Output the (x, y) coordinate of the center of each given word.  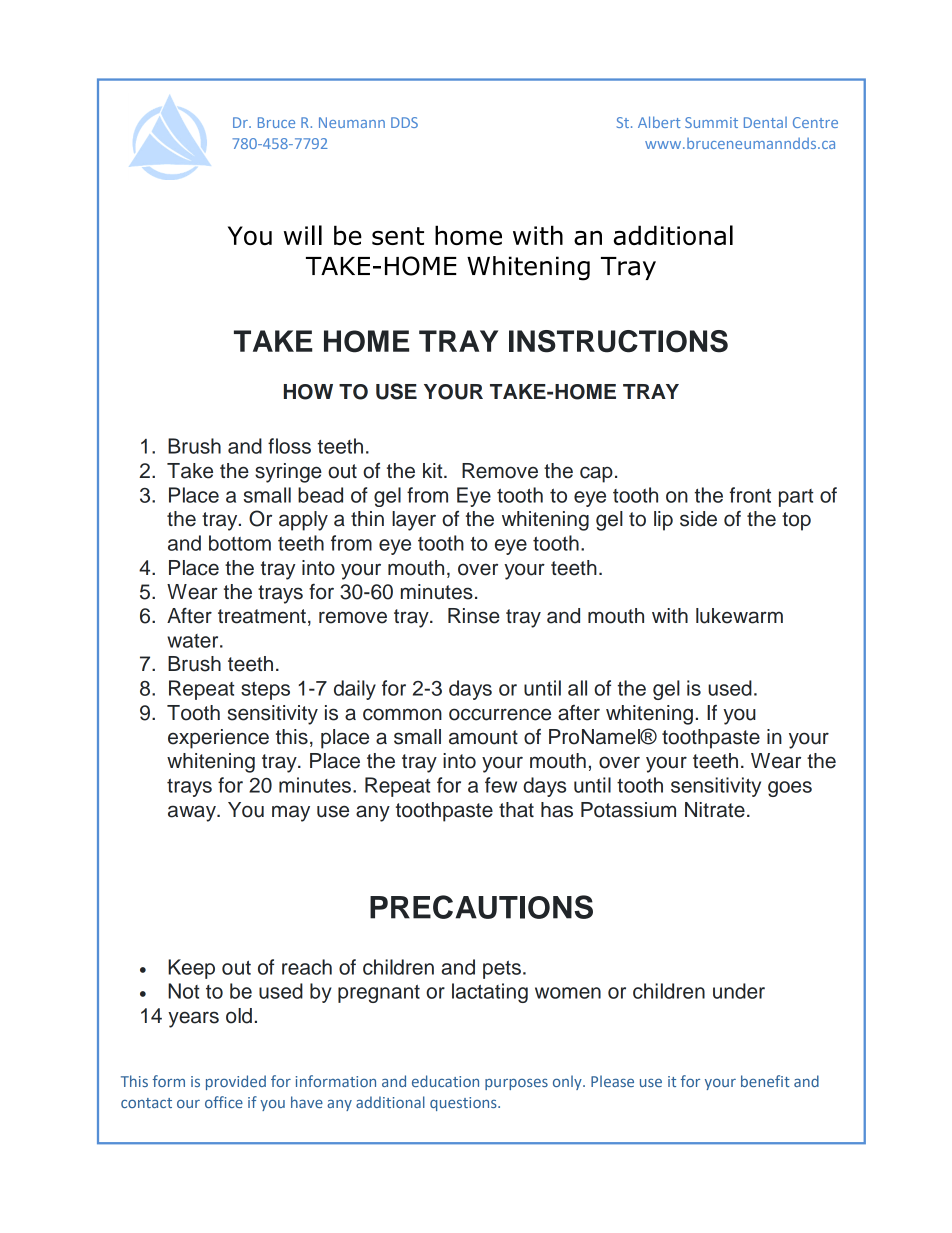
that (516, 810)
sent (398, 236)
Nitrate (715, 810)
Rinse (474, 616)
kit (434, 470)
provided (236, 1082)
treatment (262, 616)
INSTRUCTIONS (618, 341)
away (193, 813)
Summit (711, 122)
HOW (308, 392)
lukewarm (739, 616)
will (303, 235)
